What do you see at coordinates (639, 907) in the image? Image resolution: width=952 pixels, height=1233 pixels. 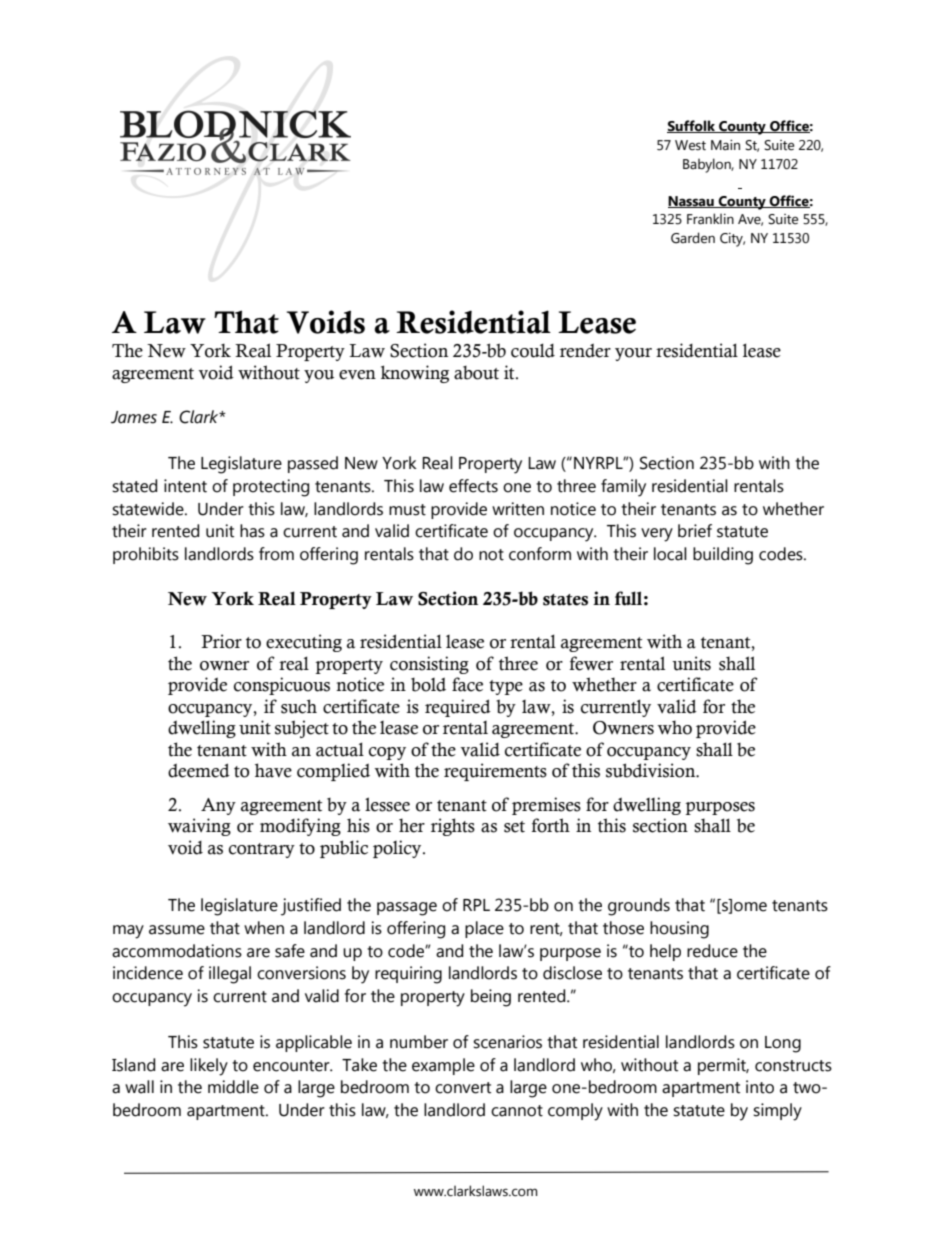 I see `grounds` at bounding box center [639, 907].
